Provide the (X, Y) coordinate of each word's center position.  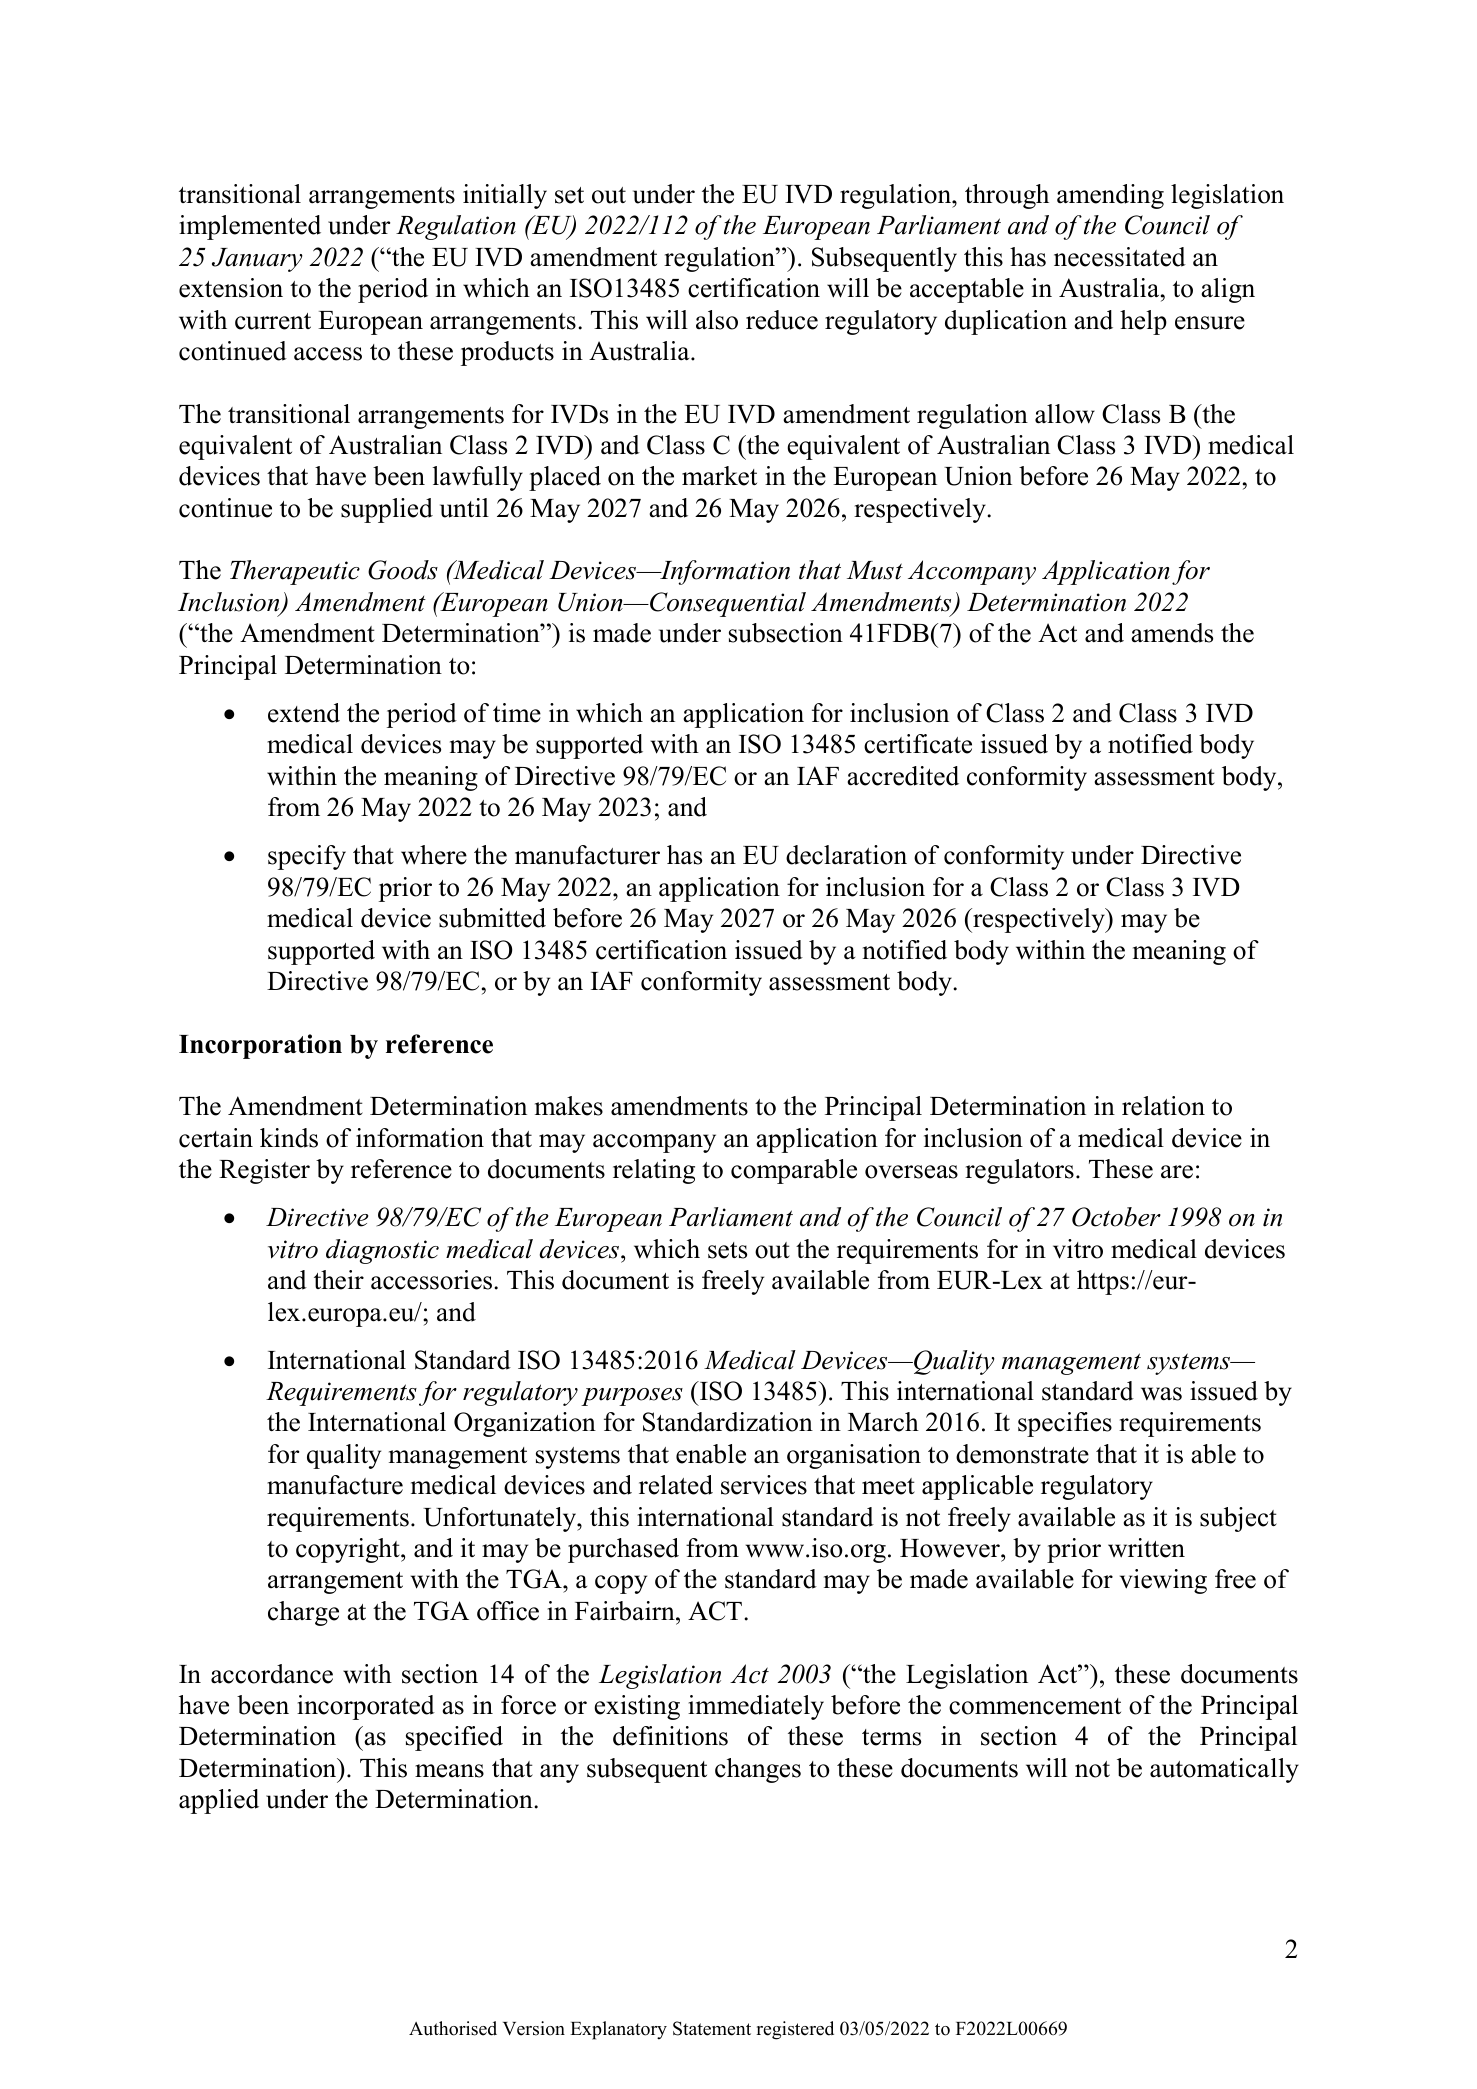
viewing (1163, 1581)
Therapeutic (295, 572)
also (717, 320)
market (719, 476)
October (1116, 1217)
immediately (756, 1707)
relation (1163, 1106)
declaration (846, 855)
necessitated (1120, 257)
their (339, 1280)
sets (727, 1250)
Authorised (453, 2028)
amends (1172, 633)
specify (307, 857)
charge (303, 1613)
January (257, 260)
